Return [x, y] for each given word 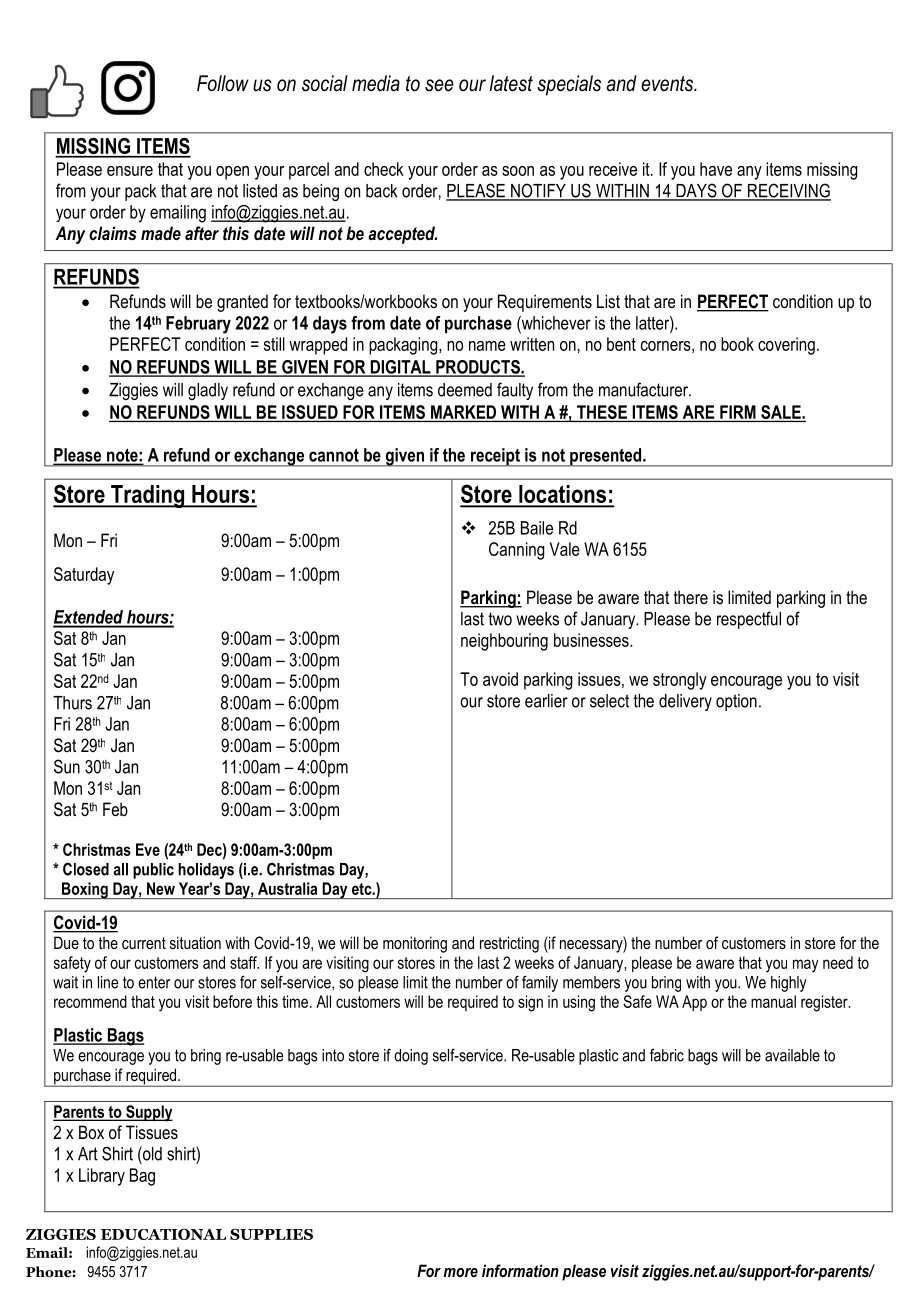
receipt [495, 457]
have [716, 169]
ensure [130, 171]
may [805, 966]
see [439, 85]
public [153, 871]
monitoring [415, 944]
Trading [148, 496]
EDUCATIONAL [163, 1234]
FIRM [738, 412]
